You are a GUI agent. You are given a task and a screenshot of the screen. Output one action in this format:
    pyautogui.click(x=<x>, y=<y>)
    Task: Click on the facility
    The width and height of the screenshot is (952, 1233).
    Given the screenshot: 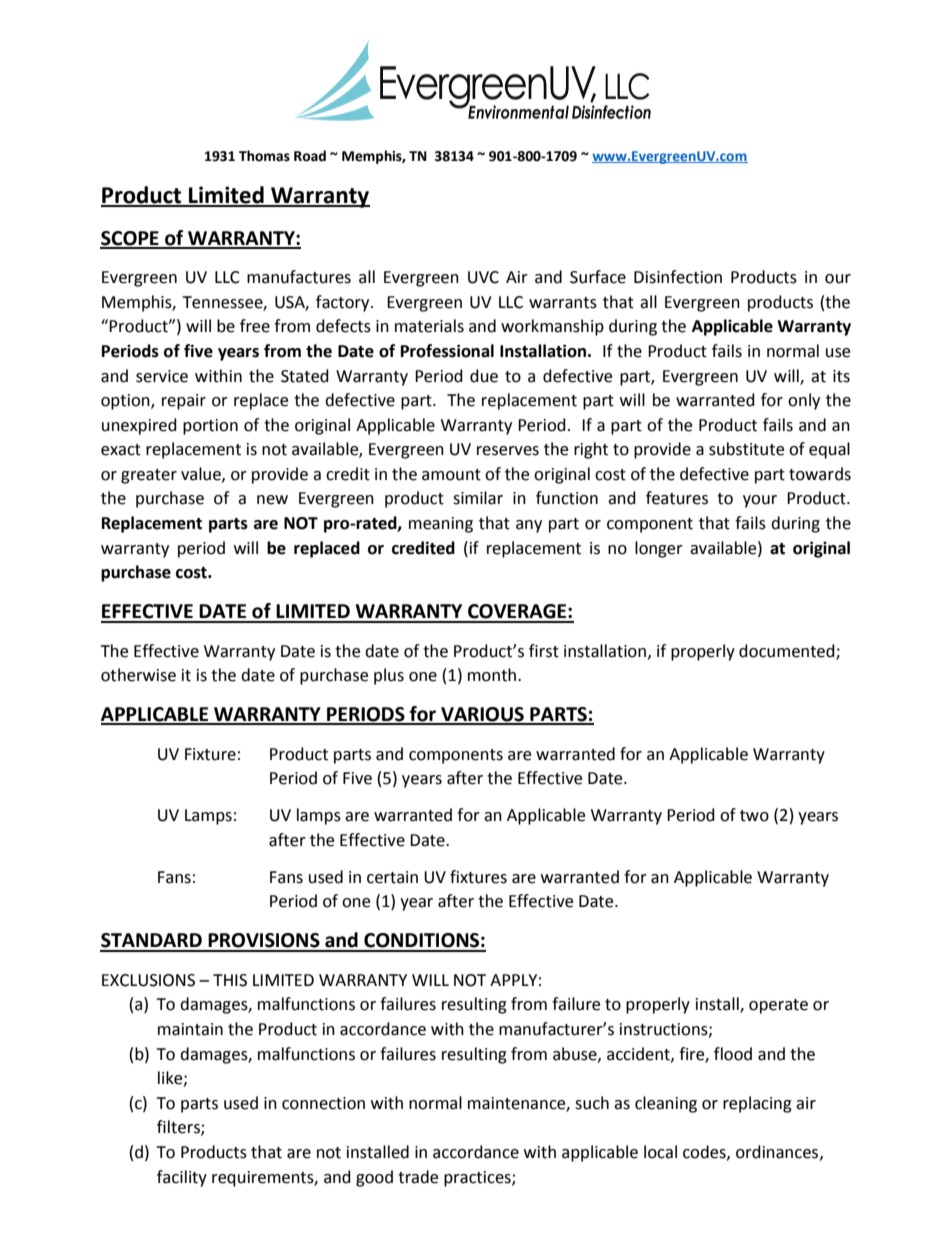 What is the action you would take?
    pyautogui.click(x=182, y=1178)
